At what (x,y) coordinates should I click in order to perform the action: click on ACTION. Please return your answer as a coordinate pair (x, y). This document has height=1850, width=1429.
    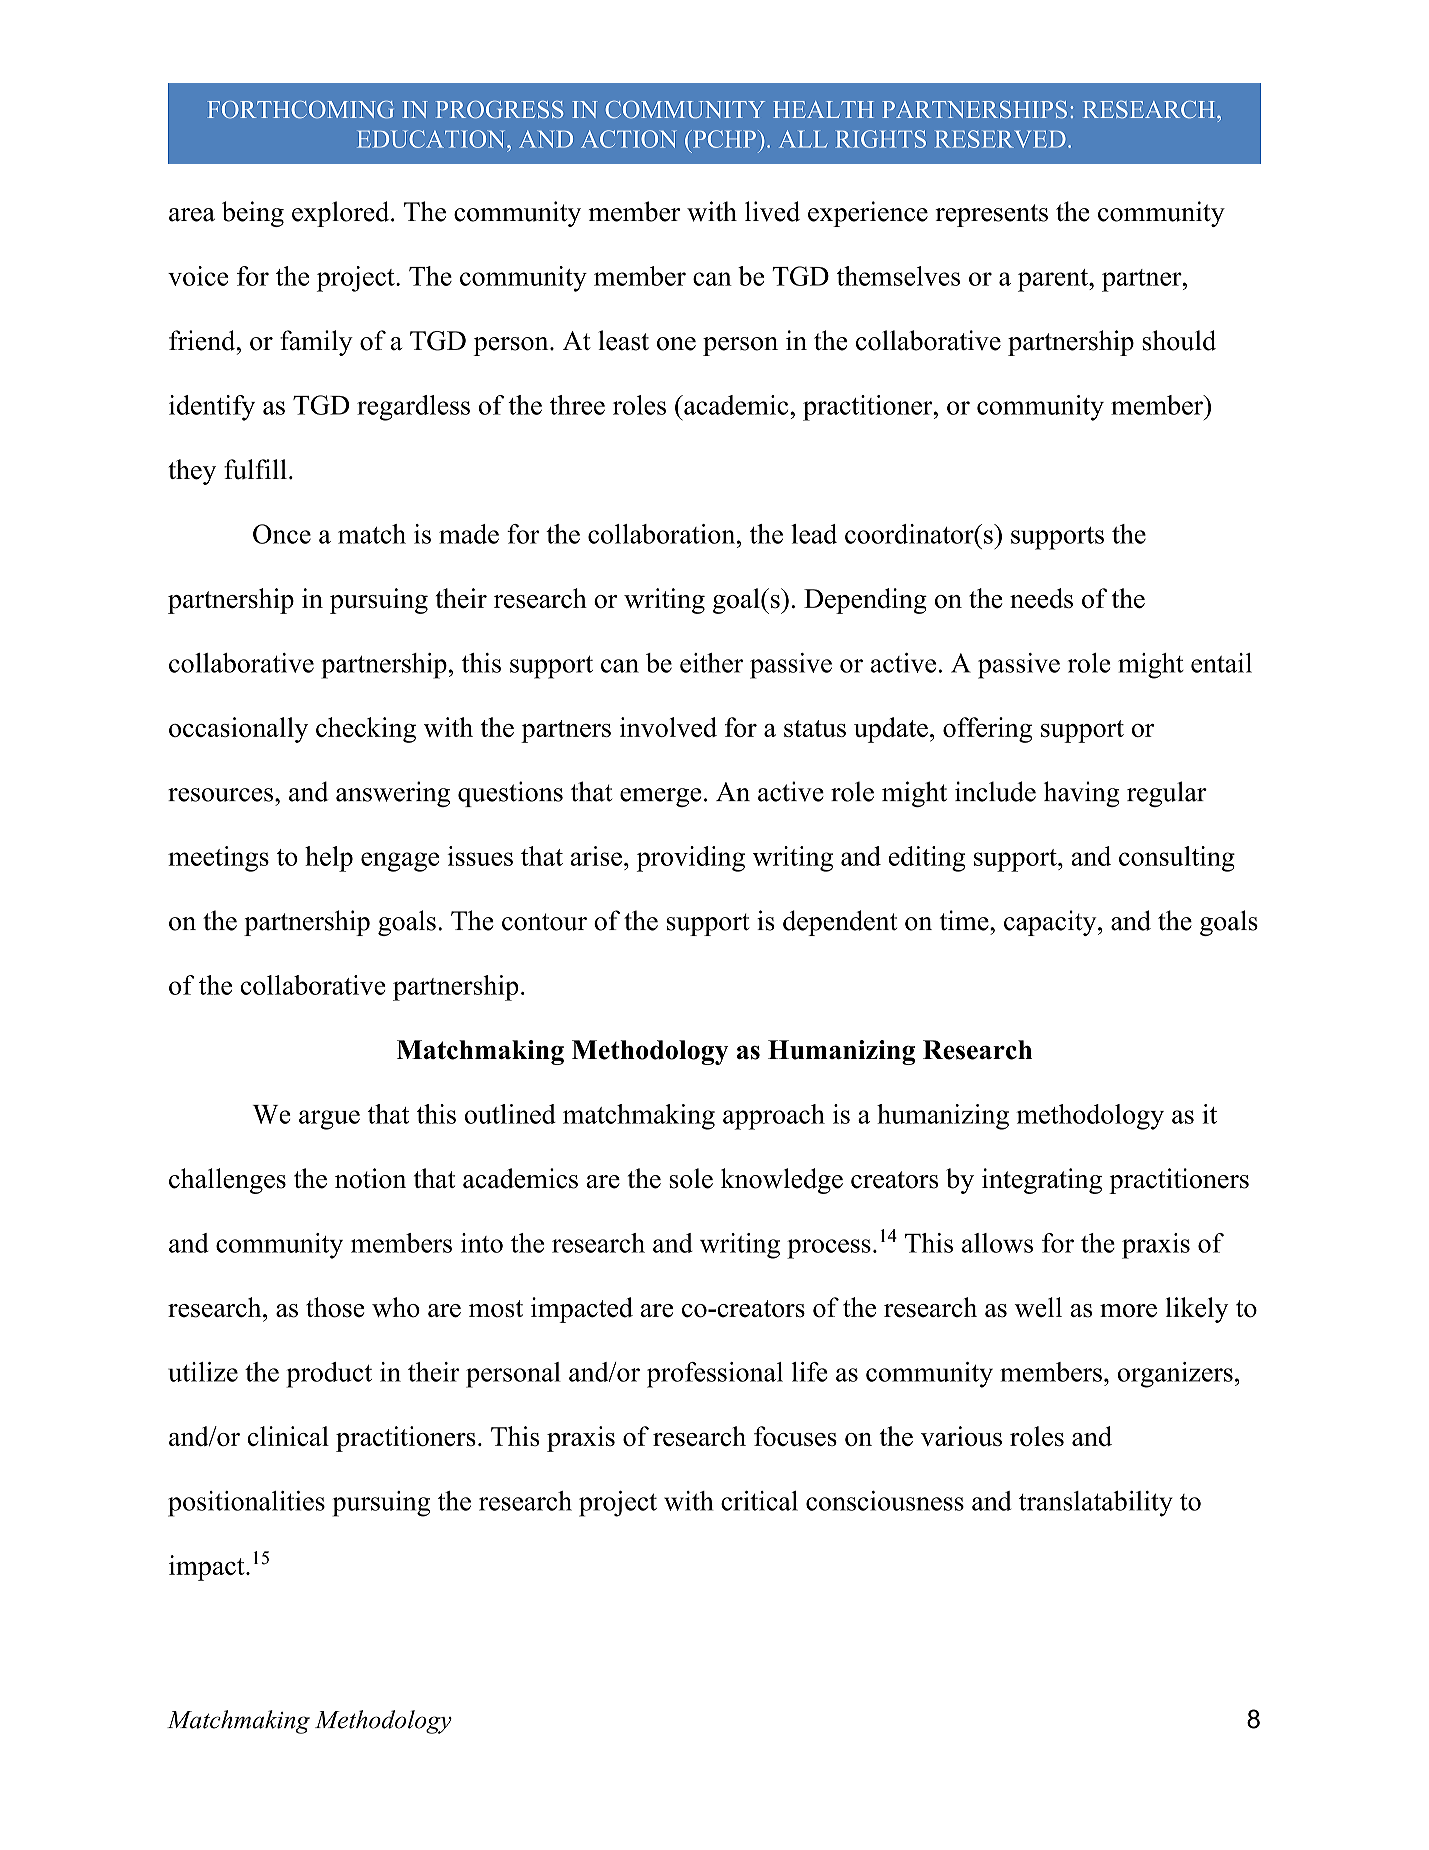
    Looking at the image, I should click on (629, 139).
